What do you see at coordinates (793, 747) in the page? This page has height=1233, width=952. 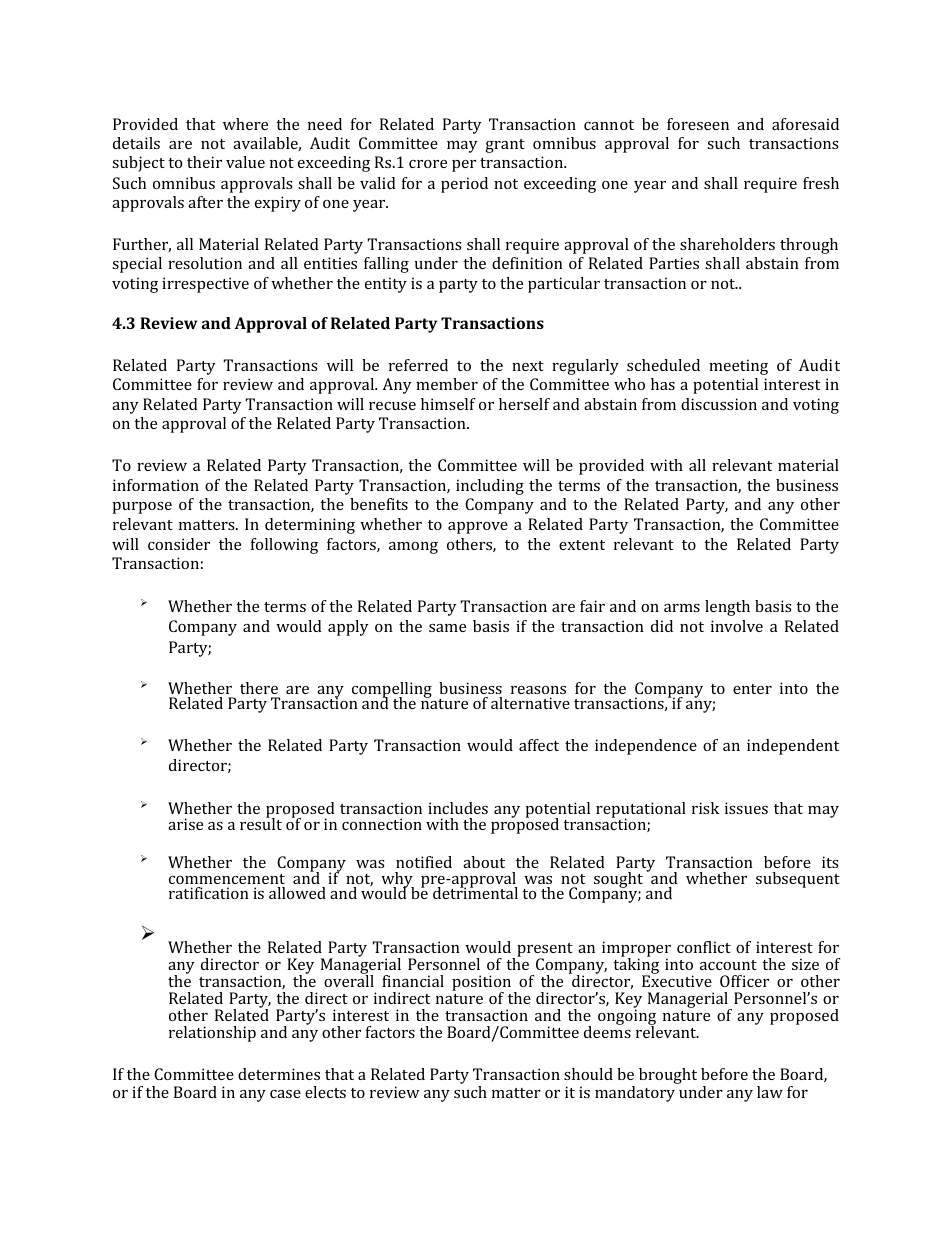 I see `independent` at bounding box center [793, 747].
